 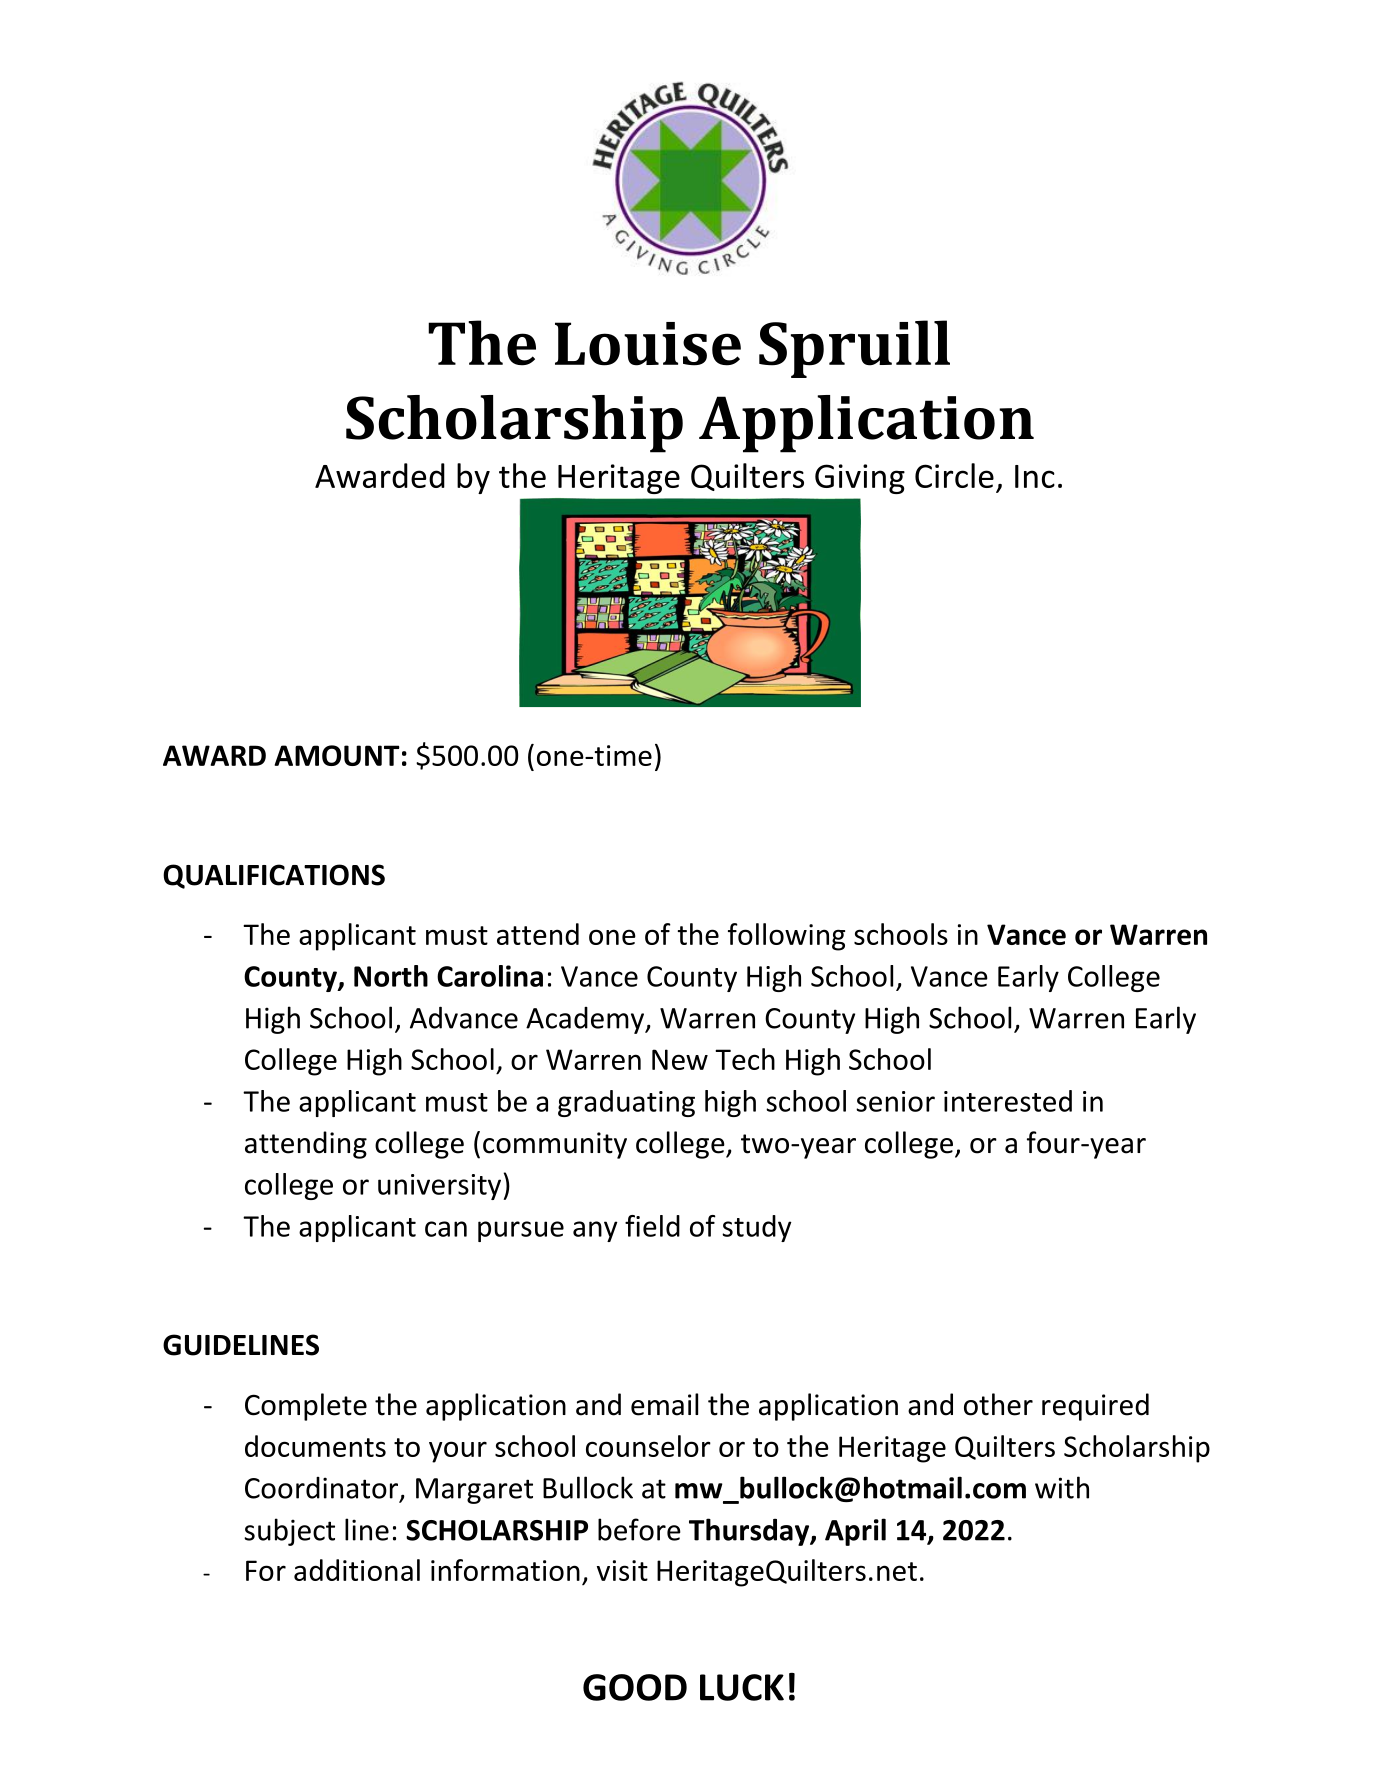 What do you see at coordinates (1008, 1101) in the document?
I see `interested` at bounding box center [1008, 1101].
